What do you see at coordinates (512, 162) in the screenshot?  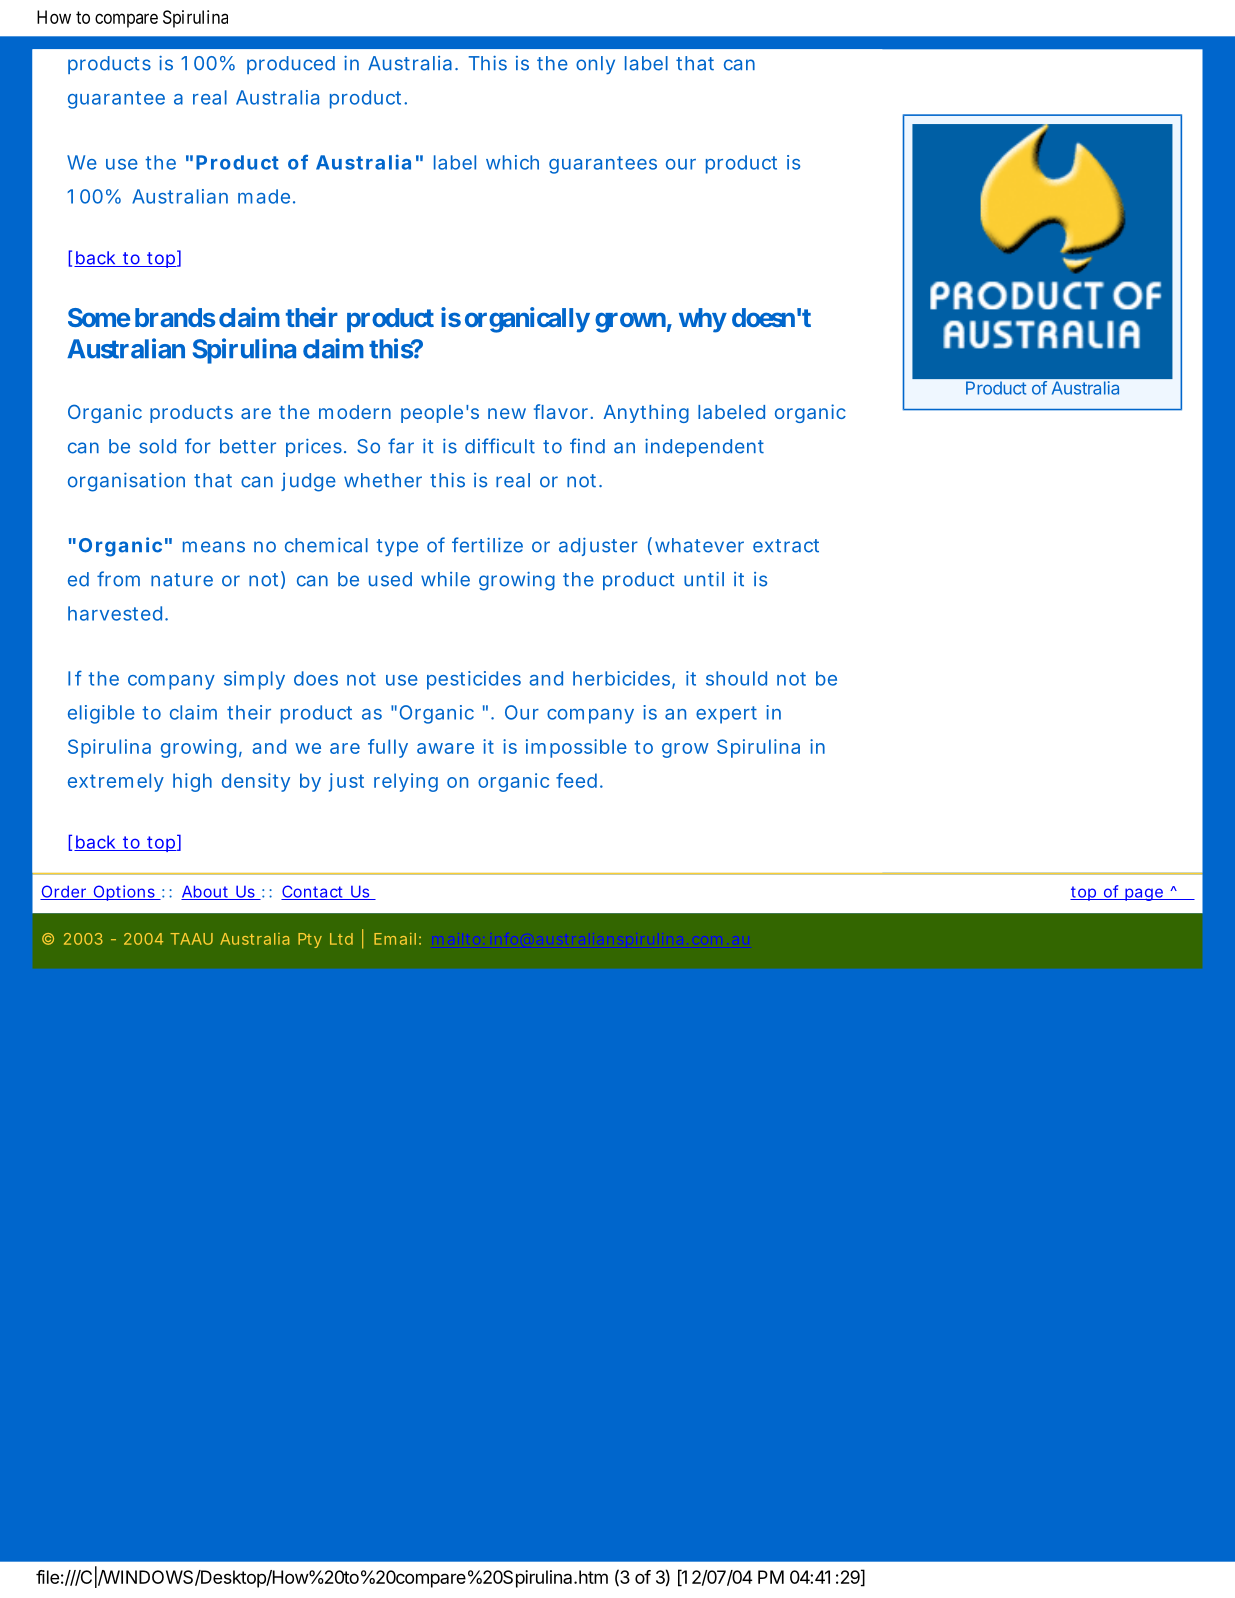 I see `which` at bounding box center [512, 162].
